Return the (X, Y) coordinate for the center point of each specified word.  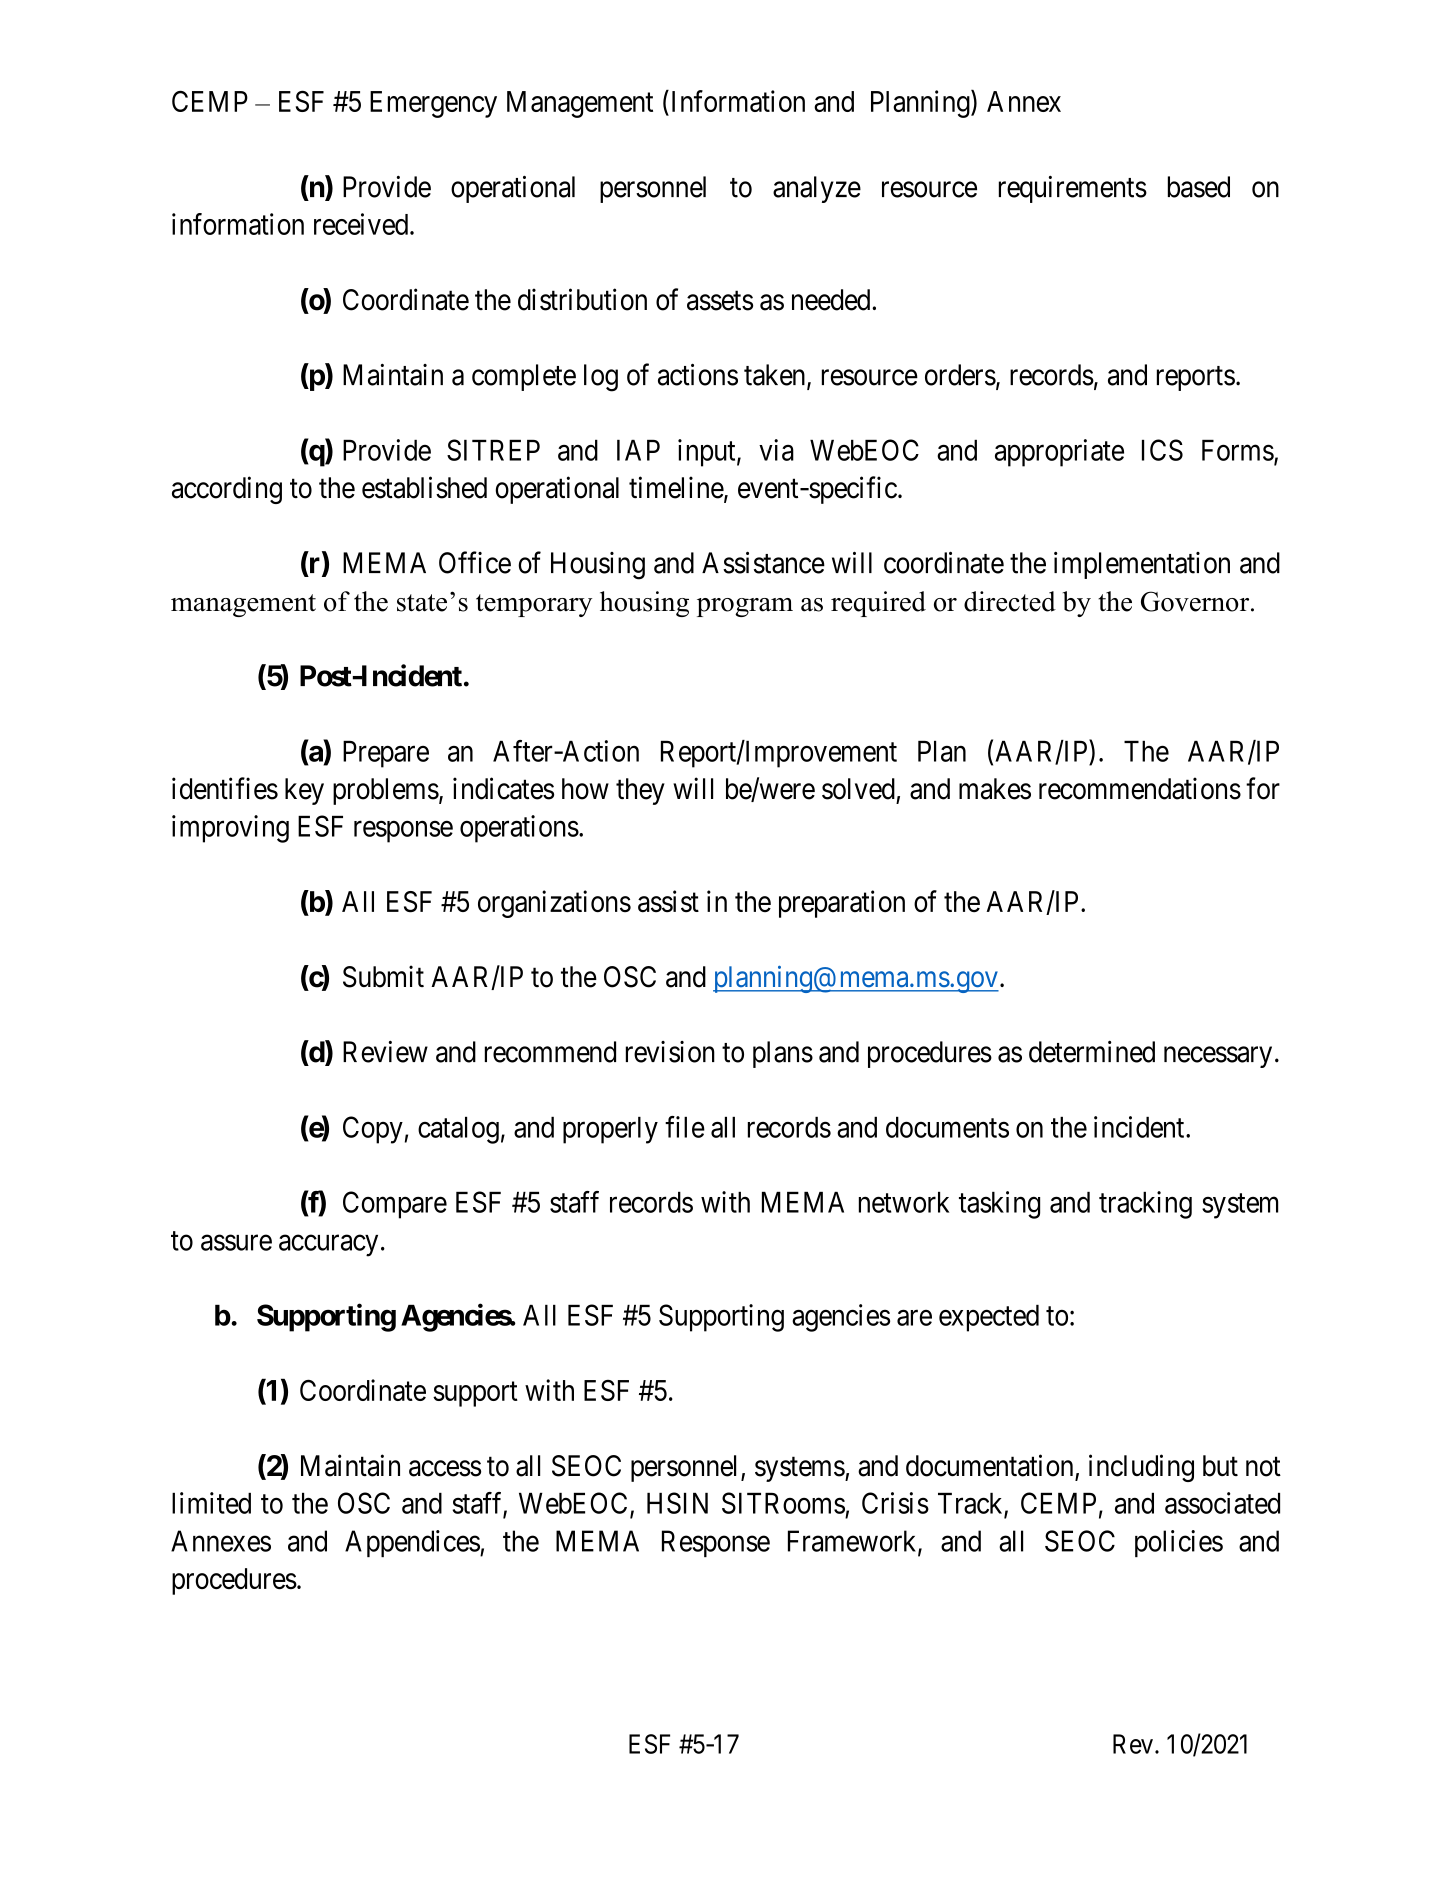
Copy (373, 1130)
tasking (999, 1205)
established (424, 487)
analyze (817, 189)
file (685, 1127)
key (304, 791)
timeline (677, 488)
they (640, 791)
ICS (1162, 450)
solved (858, 789)
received (362, 224)
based (1199, 187)
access (445, 1468)
